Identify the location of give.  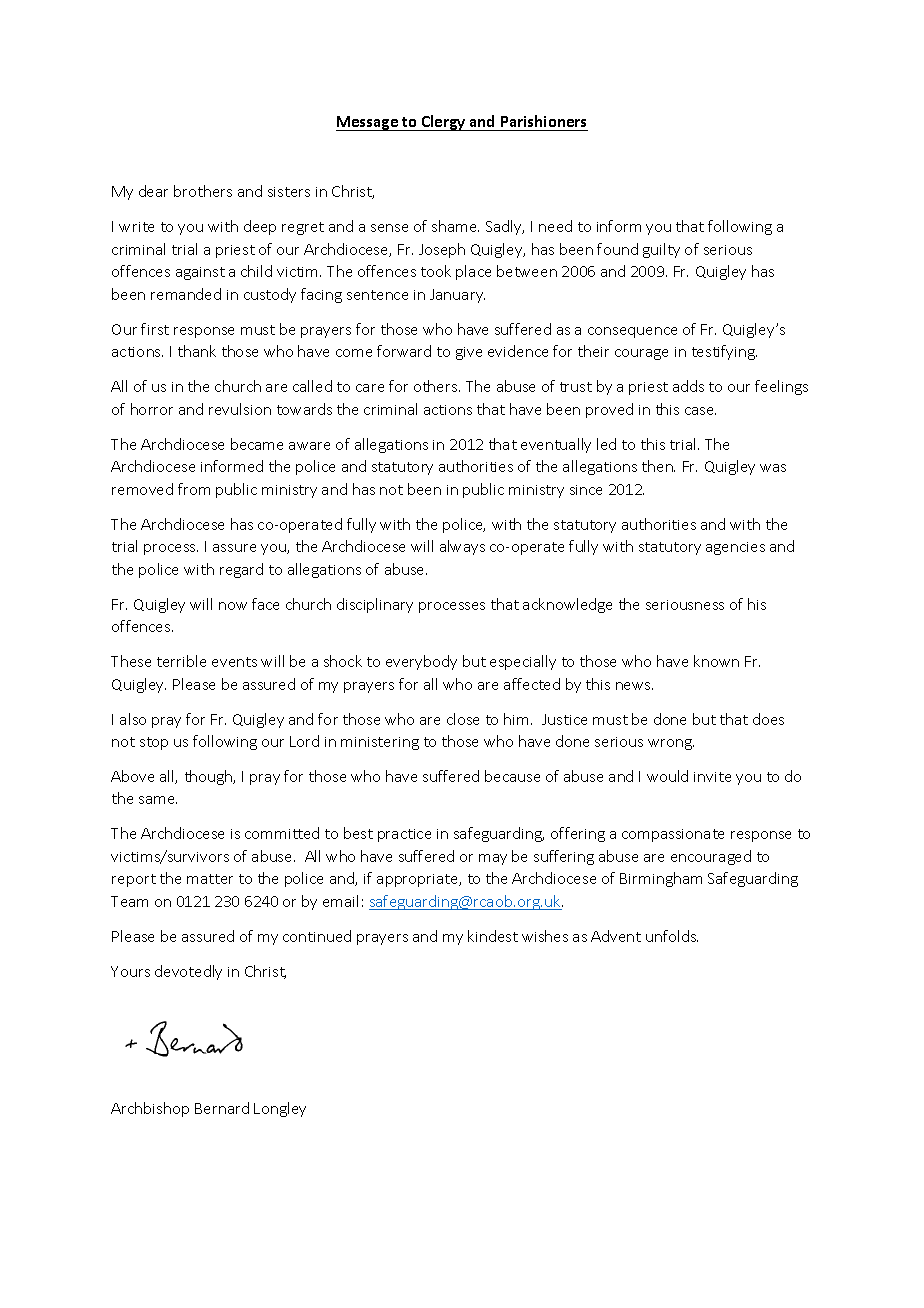
(469, 353).
